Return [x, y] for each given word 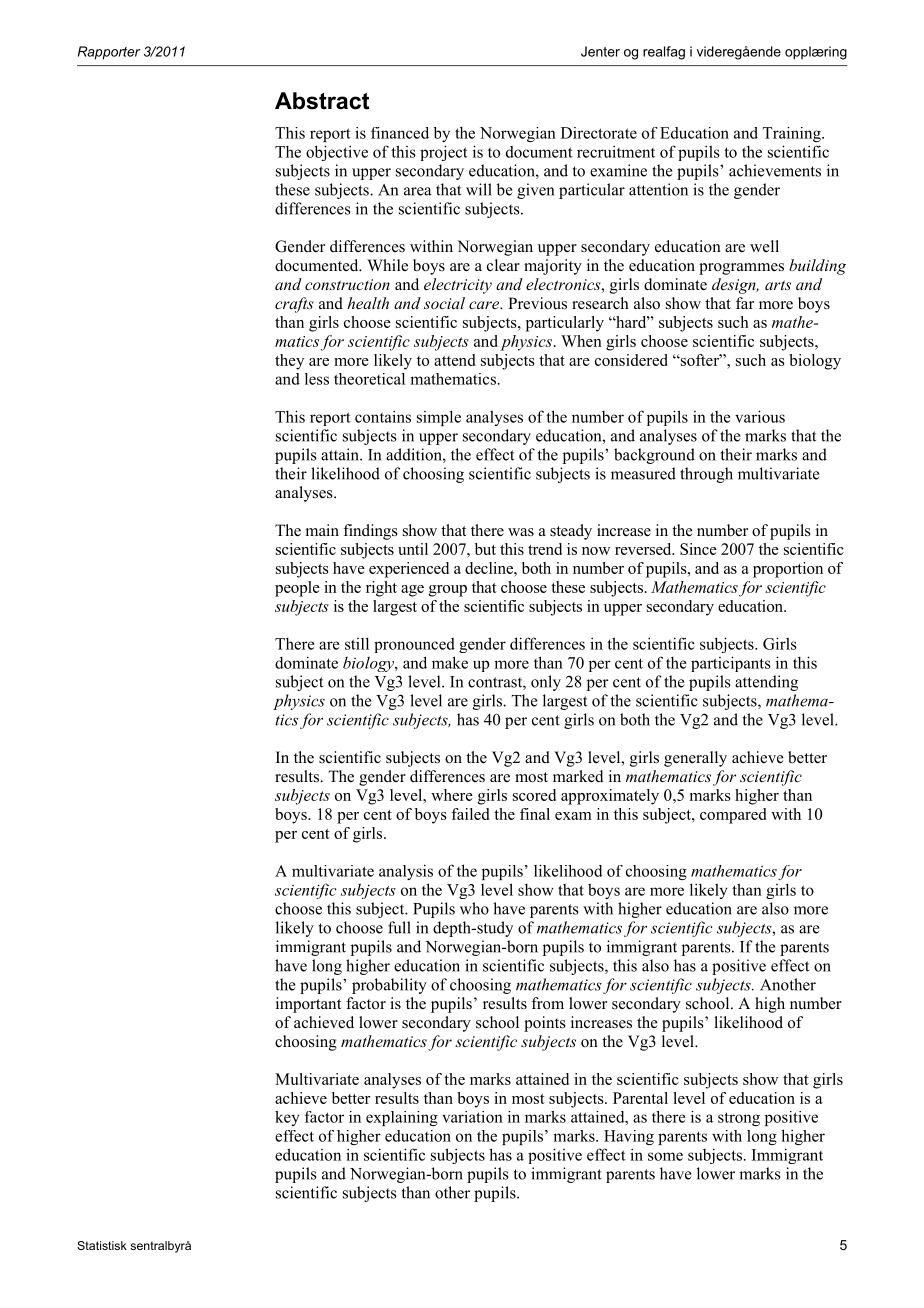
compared [733, 816]
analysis [406, 872]
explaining [402, 1118]
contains [383, 416]
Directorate [599, 133]
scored [534, 795]
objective [337, 153]
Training [793, 134]
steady [571, 532]
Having [629, 1137]
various [760, 416]
